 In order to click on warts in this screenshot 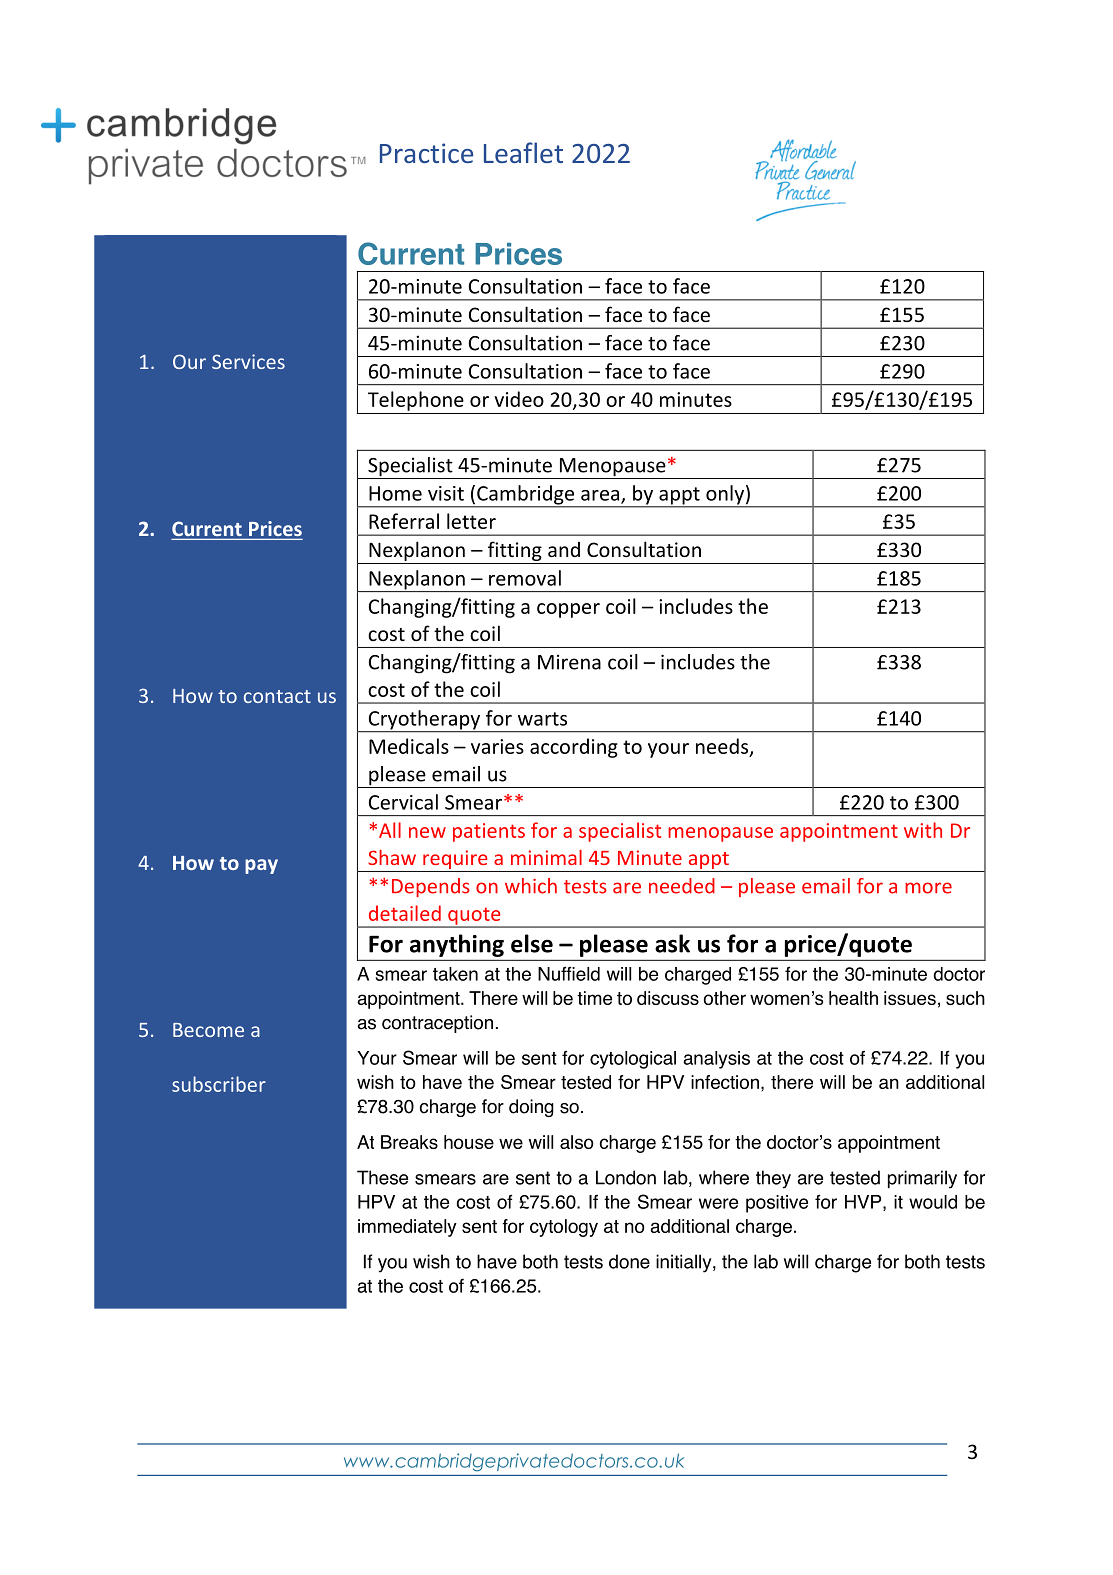, I will do `click(542, 719)`.
